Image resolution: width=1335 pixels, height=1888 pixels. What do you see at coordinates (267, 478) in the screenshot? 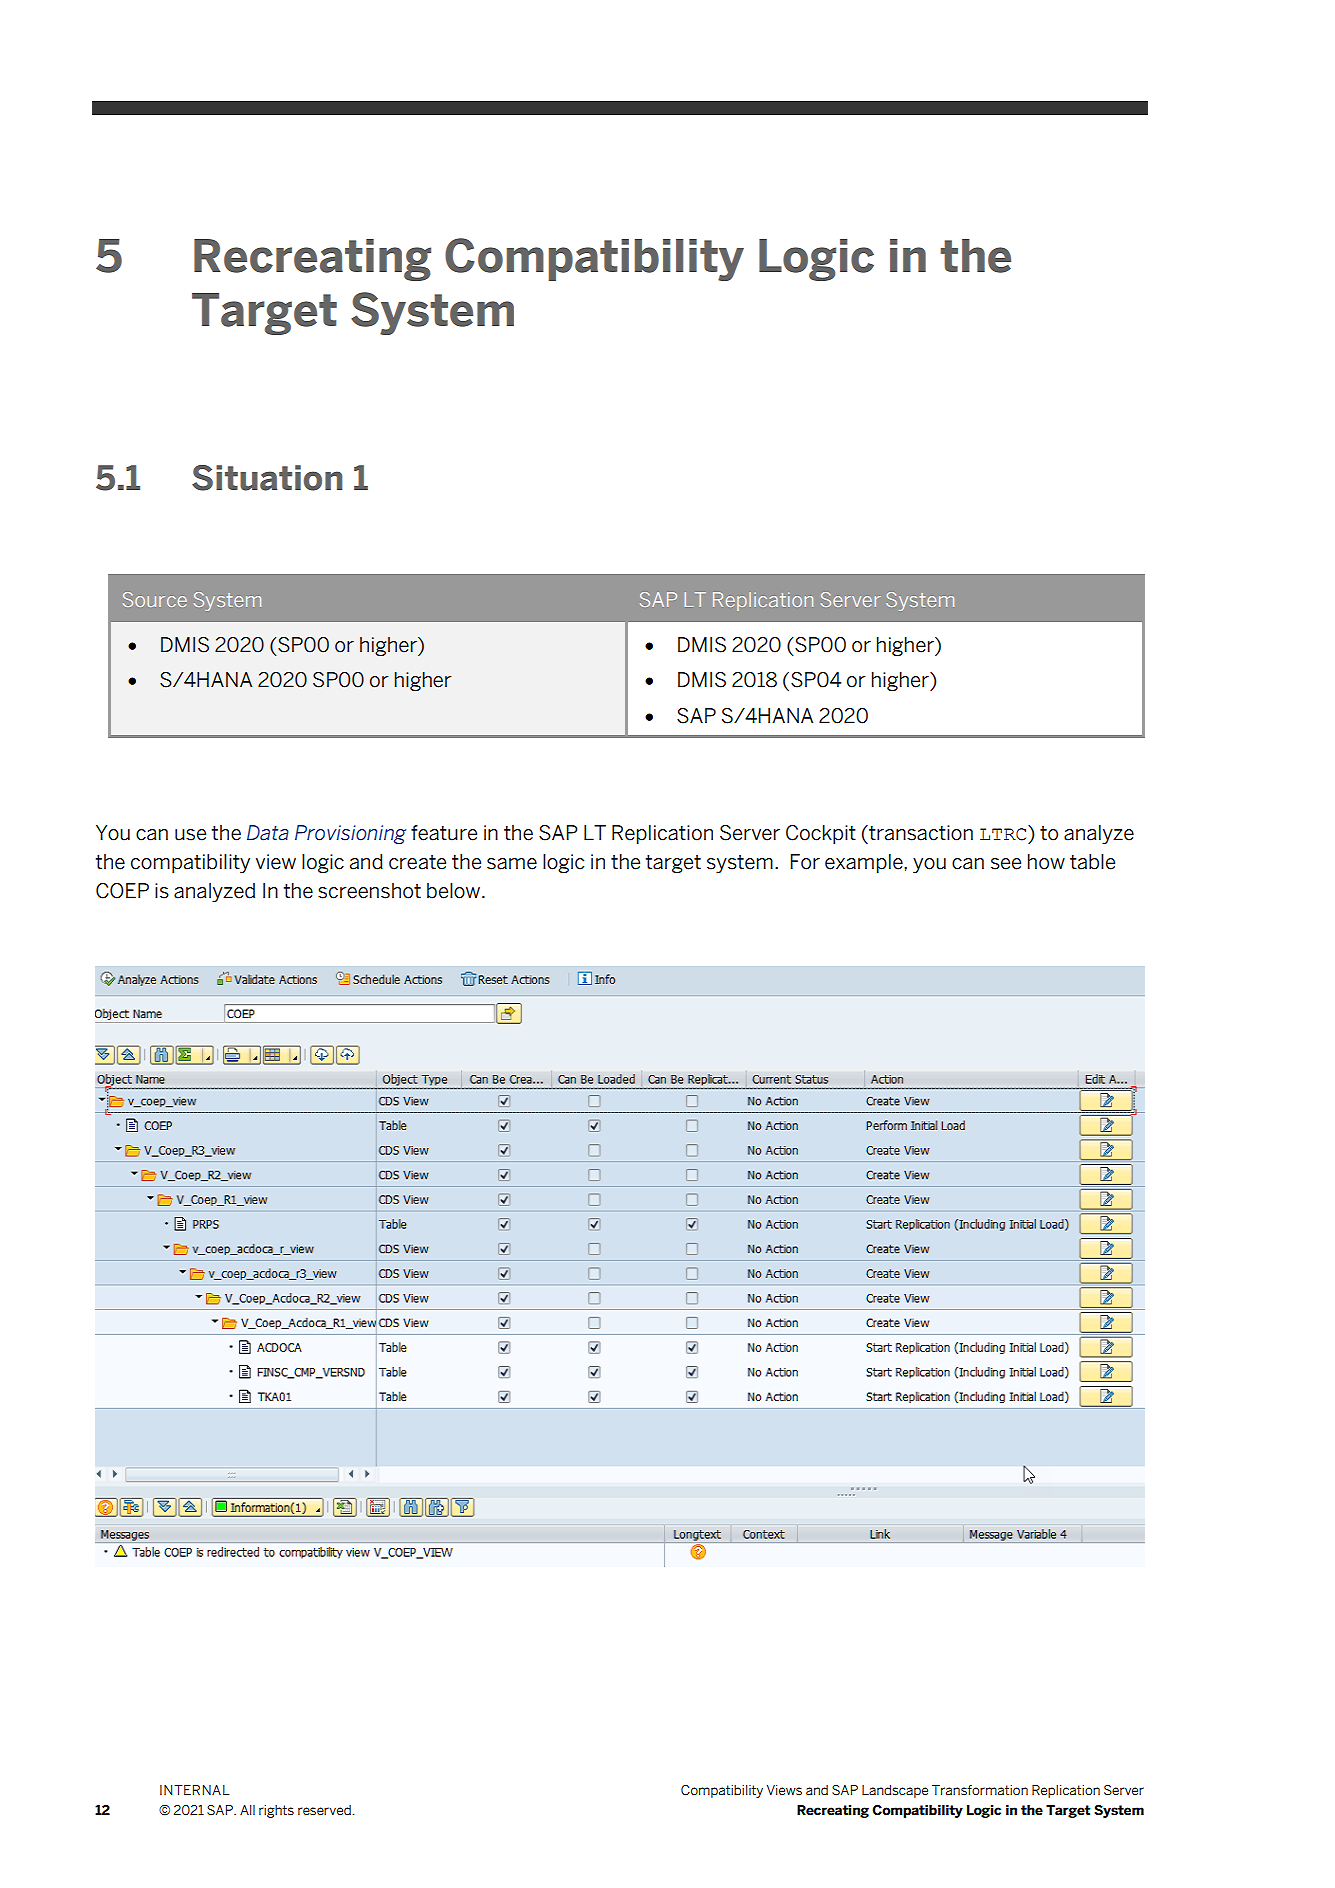
I see `Situation` at bounding box center [267, 478].
